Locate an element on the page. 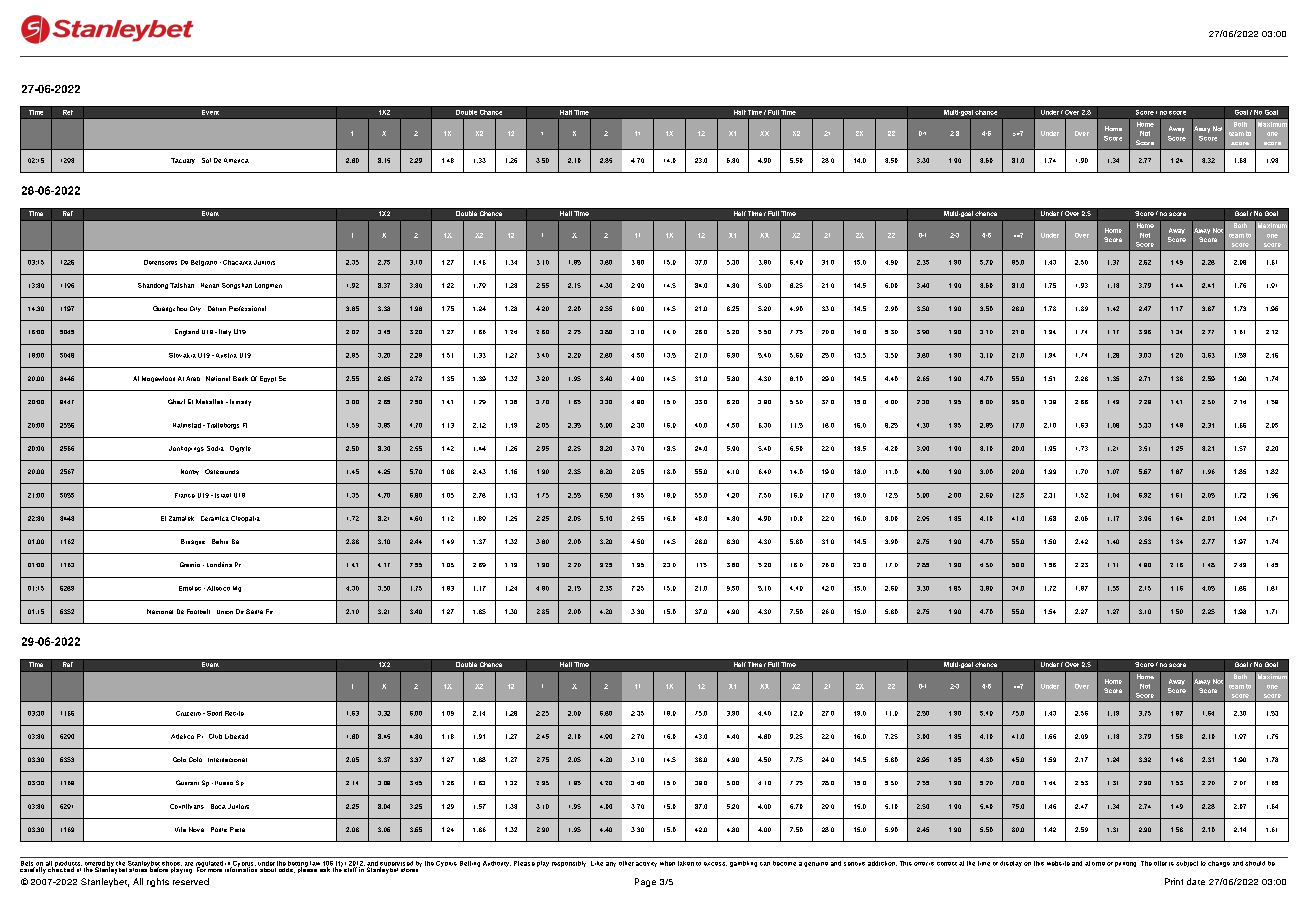 The width and height of the document is (1308, 924). Bank is located at coordinates (240, 378).
